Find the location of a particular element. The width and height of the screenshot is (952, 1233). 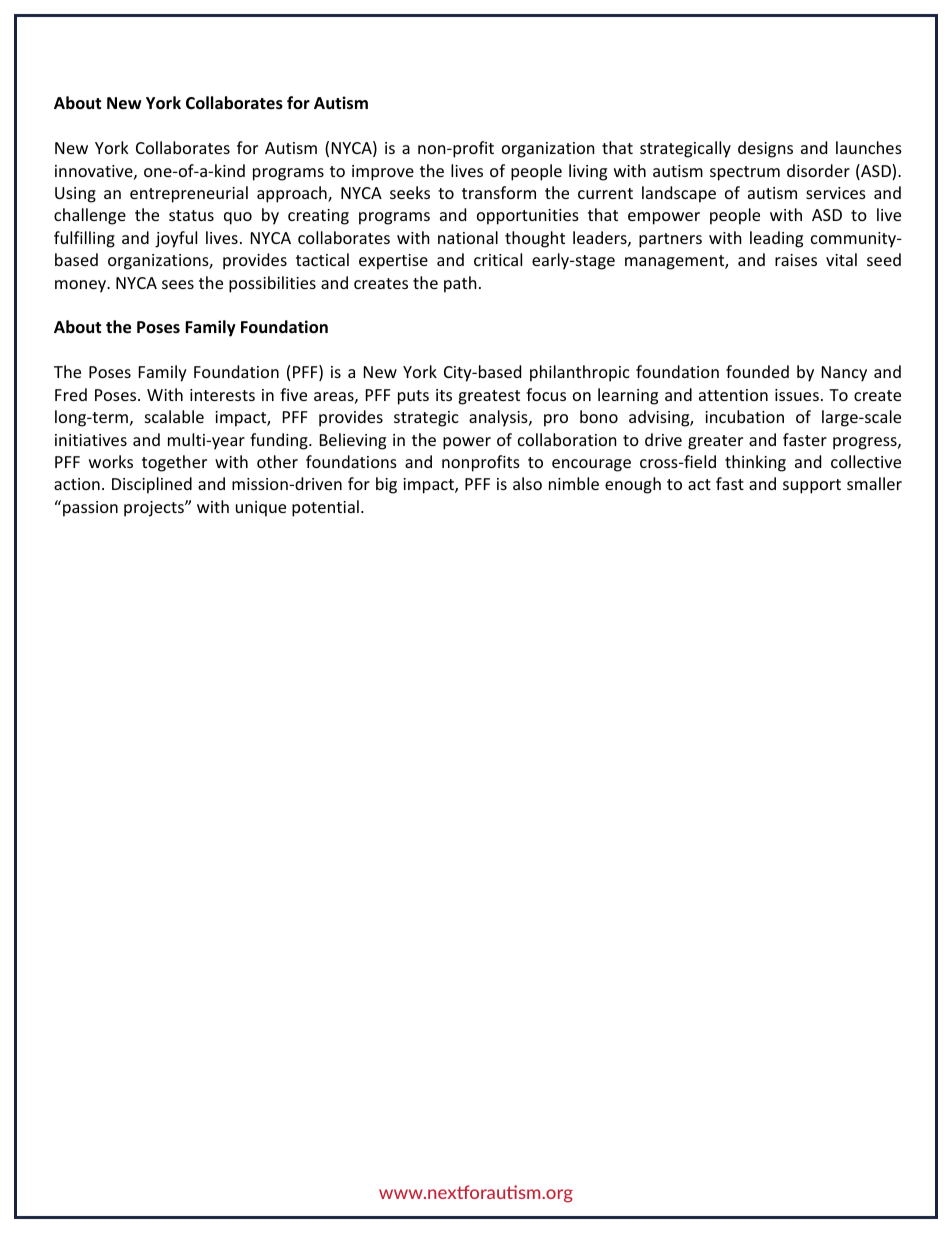

founded is located at coordinates (757, 371).
